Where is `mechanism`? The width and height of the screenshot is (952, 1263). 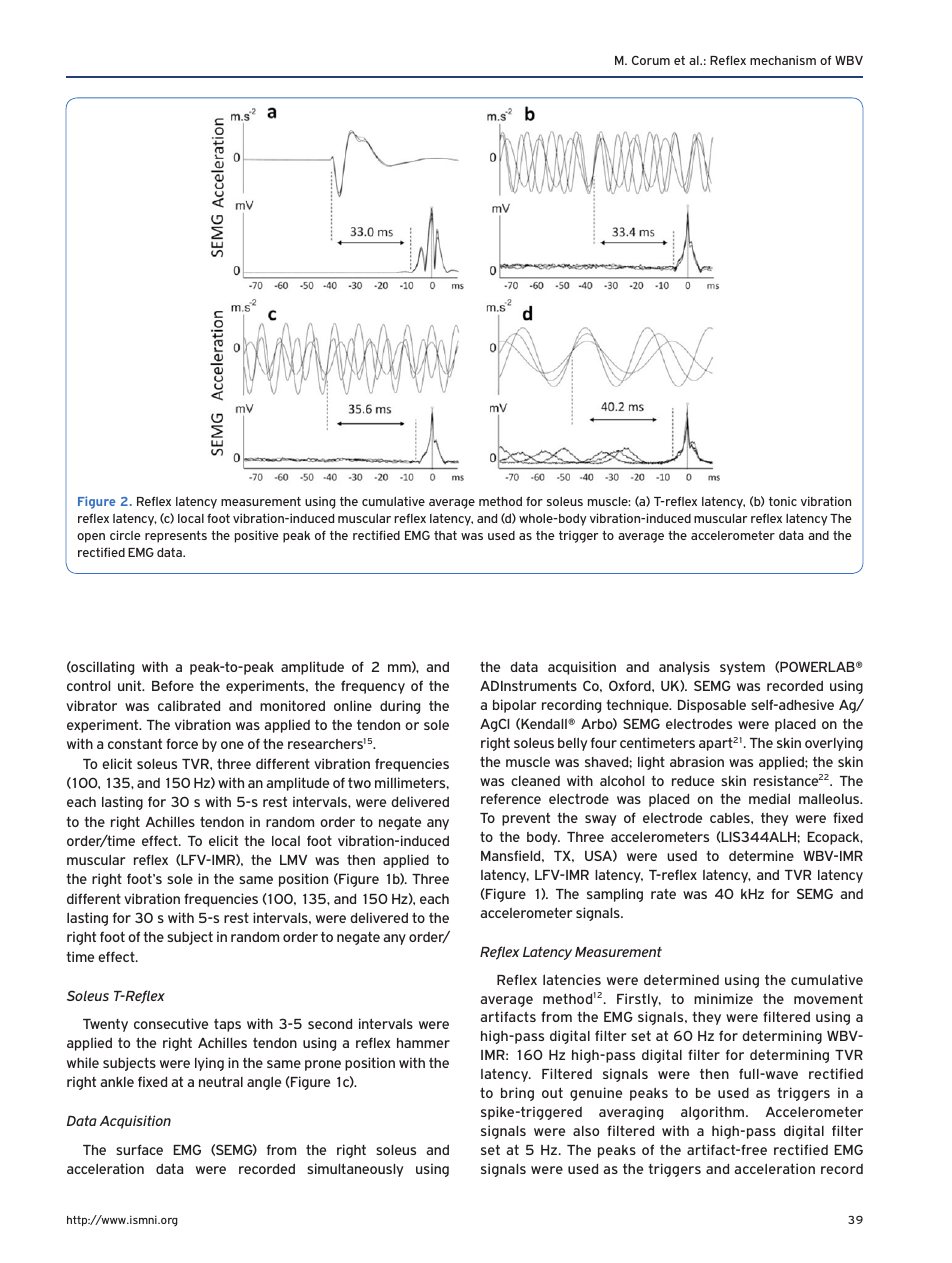
mechanism is located at coordinates (783, 60).
